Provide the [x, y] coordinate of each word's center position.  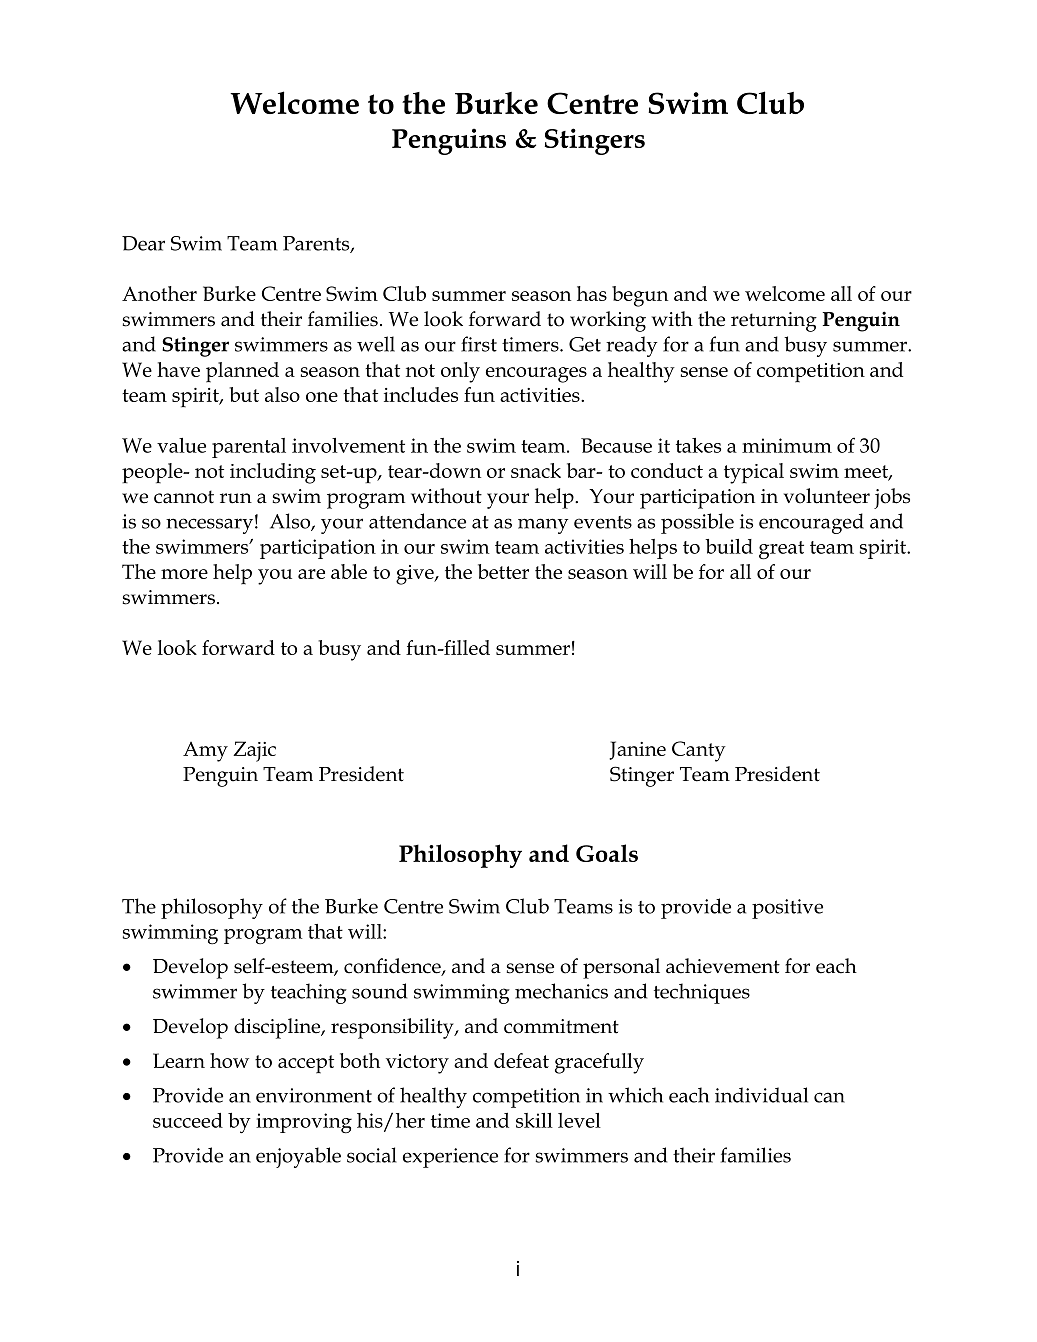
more [184, 574]
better [503, 571]
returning [774, 322]
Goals [607, 853]
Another [159, 293]
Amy [205, 752]
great [781, 550]
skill [534, 1120]
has [592, 293]
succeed [188, 1120]
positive [787, 909]
